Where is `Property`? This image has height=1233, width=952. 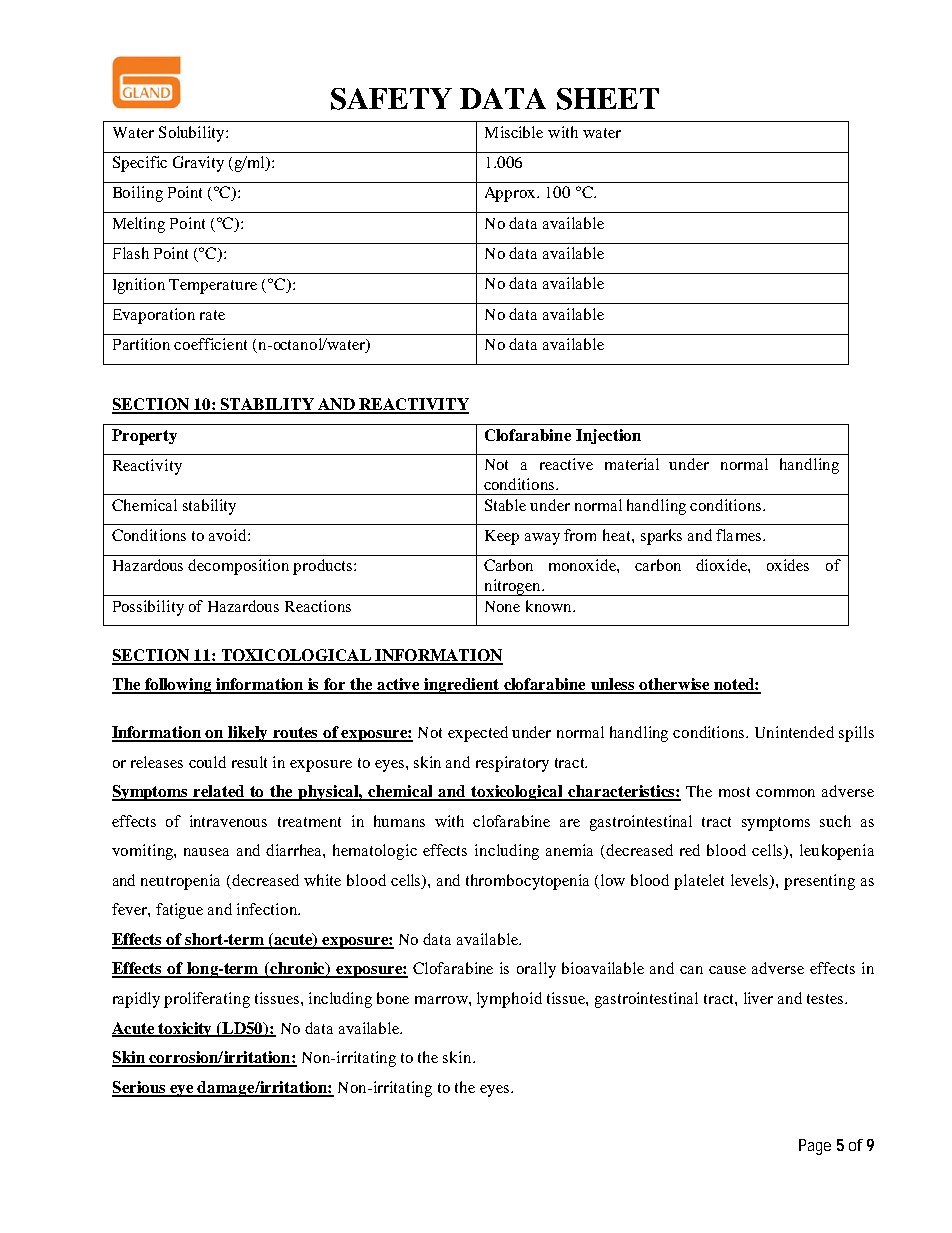
Property is located at coordinates (144, 437).
